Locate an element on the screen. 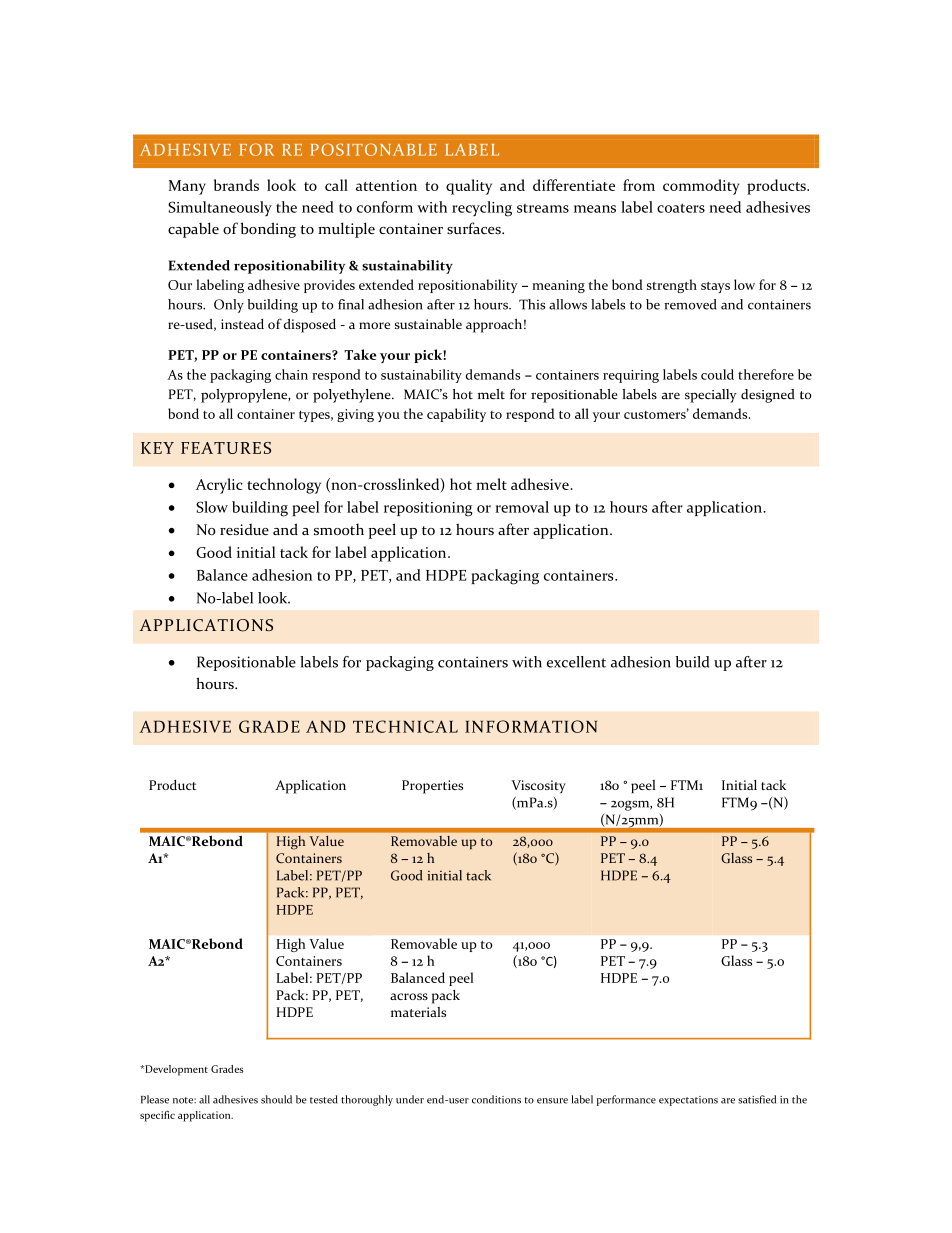 This screenshot has width=952, height=1233. removal is located at coordinates (522, 507).
